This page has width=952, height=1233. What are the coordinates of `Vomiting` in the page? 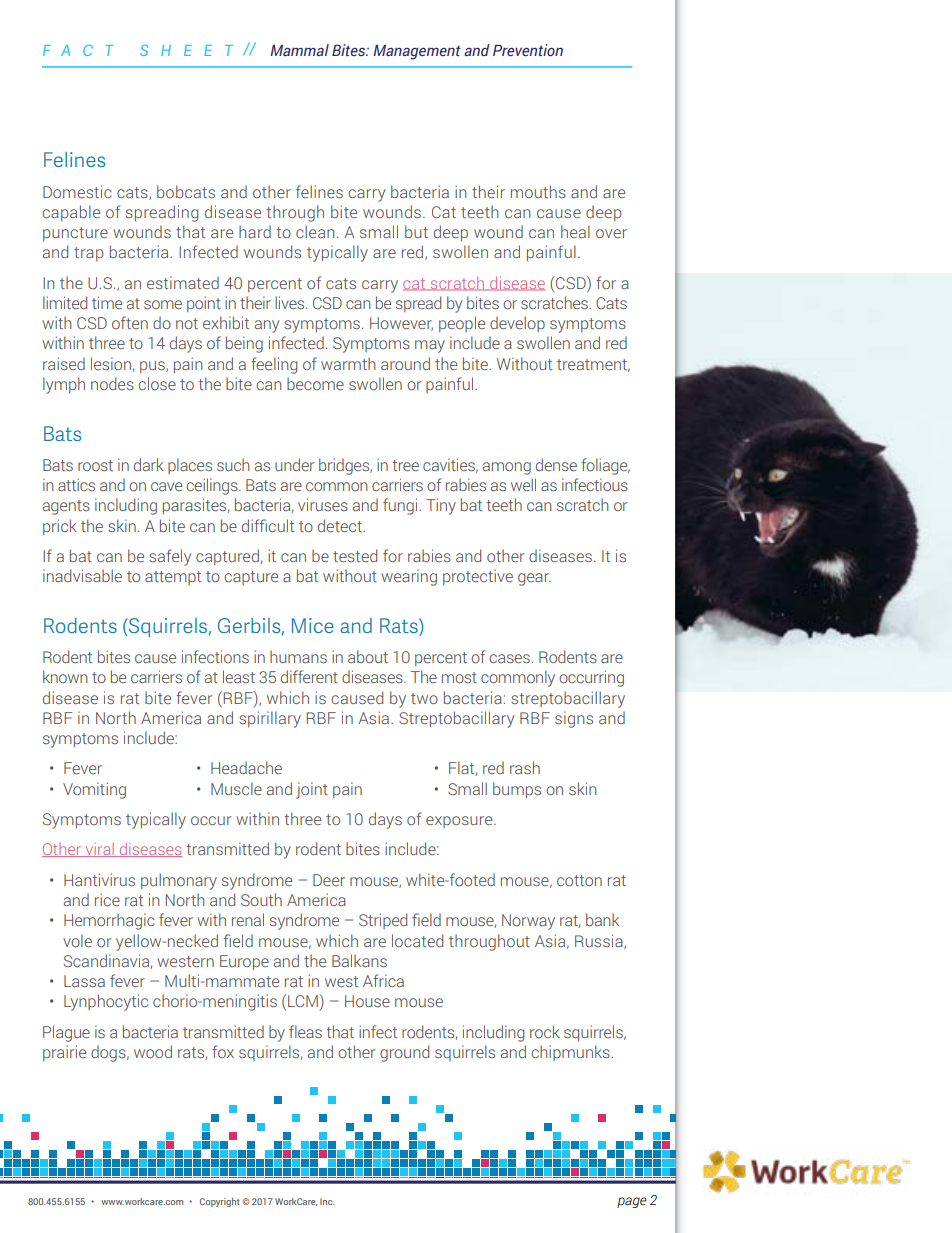 It's located at (94, 790).
